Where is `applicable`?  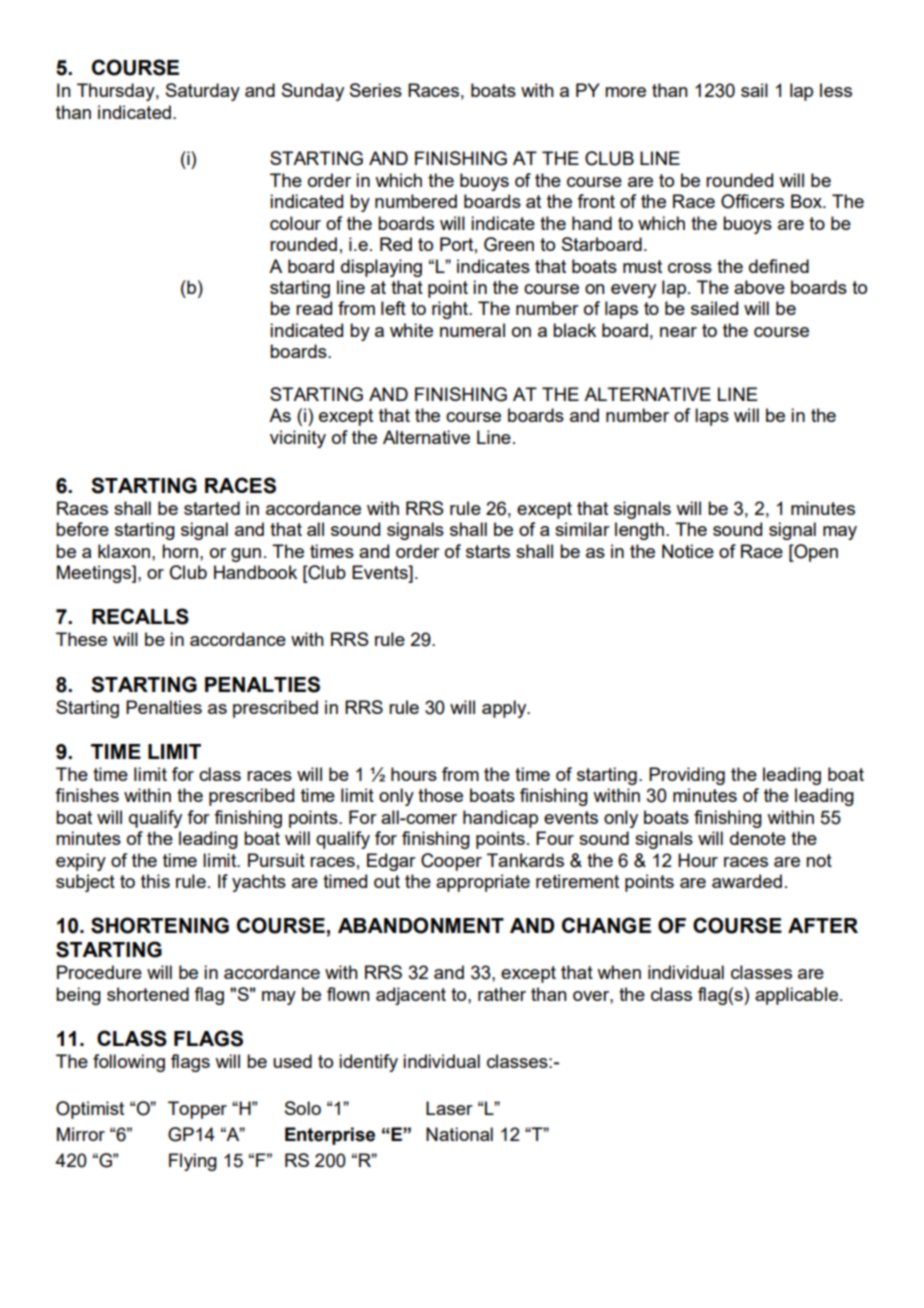 applicable is located at coordinates (798, 996).
